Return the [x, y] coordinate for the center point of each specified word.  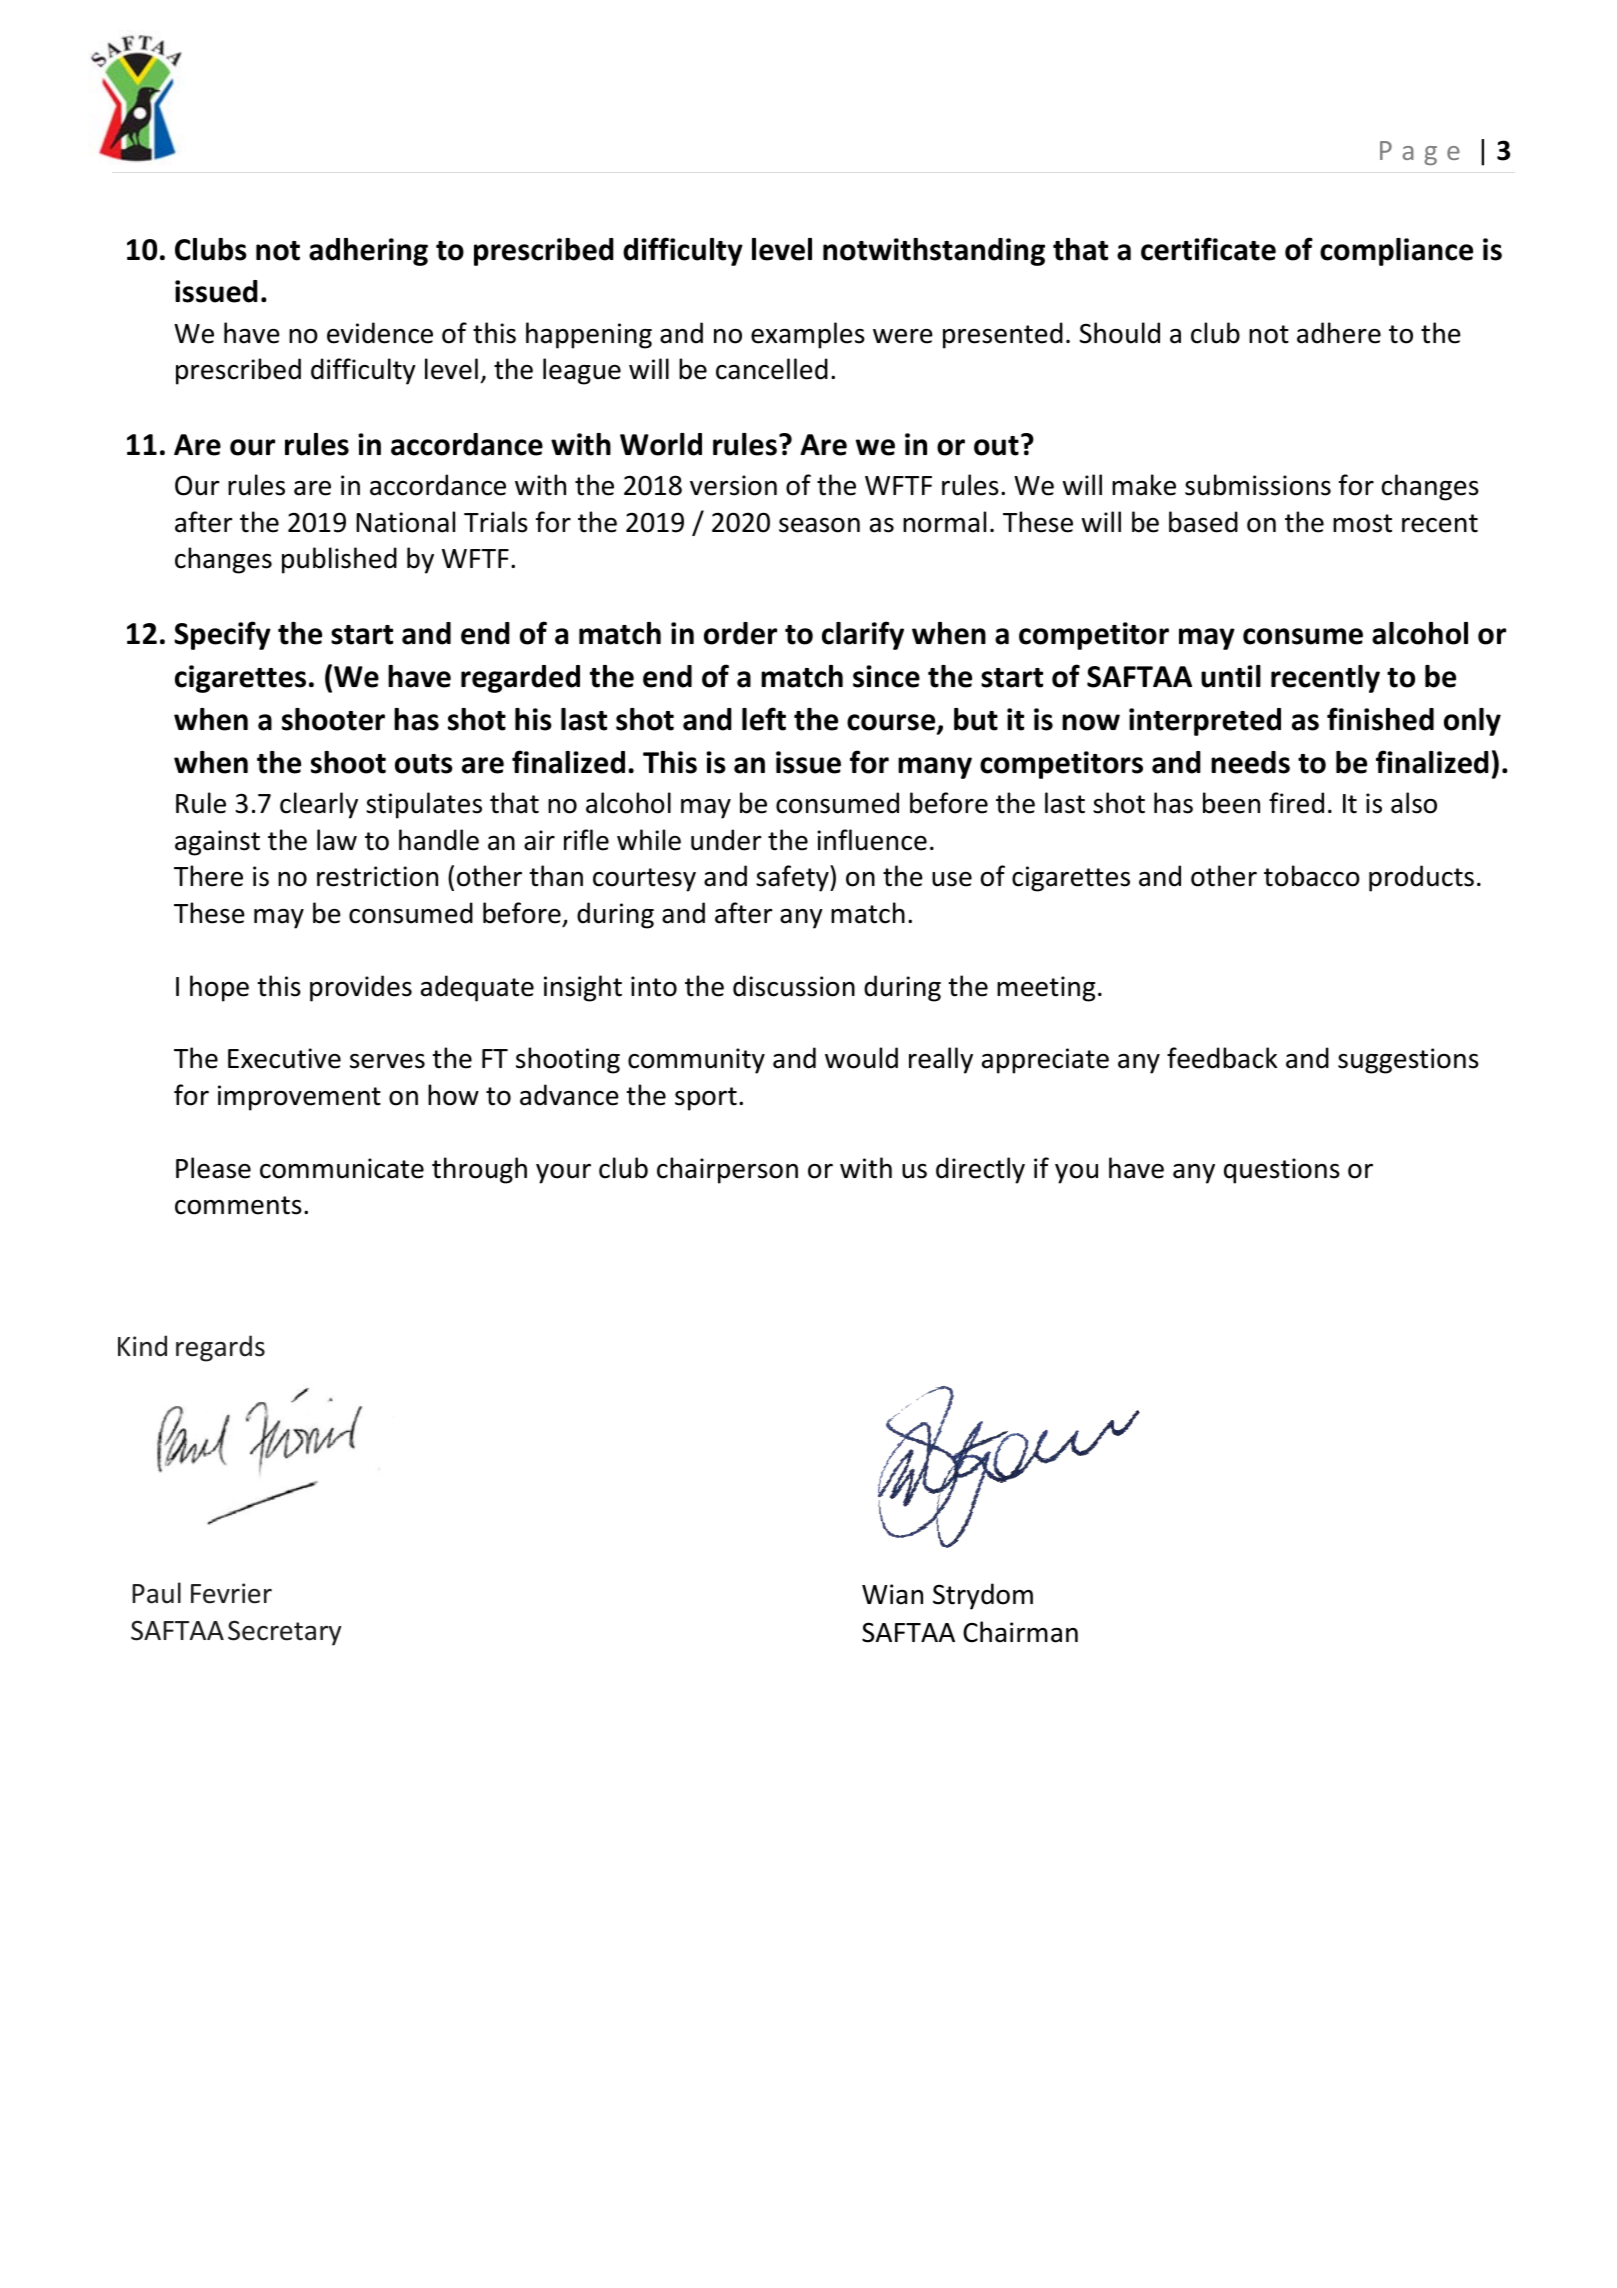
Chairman [1020, 1632]
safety [793, 878]
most [1362, 523]
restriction [377, 876]
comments [238, 1205]
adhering [368, 252]
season [819, 525]
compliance [1396, 252]
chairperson [727, 1170]
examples [808, 335]
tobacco [1312, 876]
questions [1282, 1171]
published [339, 560]
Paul [156, 1593]
